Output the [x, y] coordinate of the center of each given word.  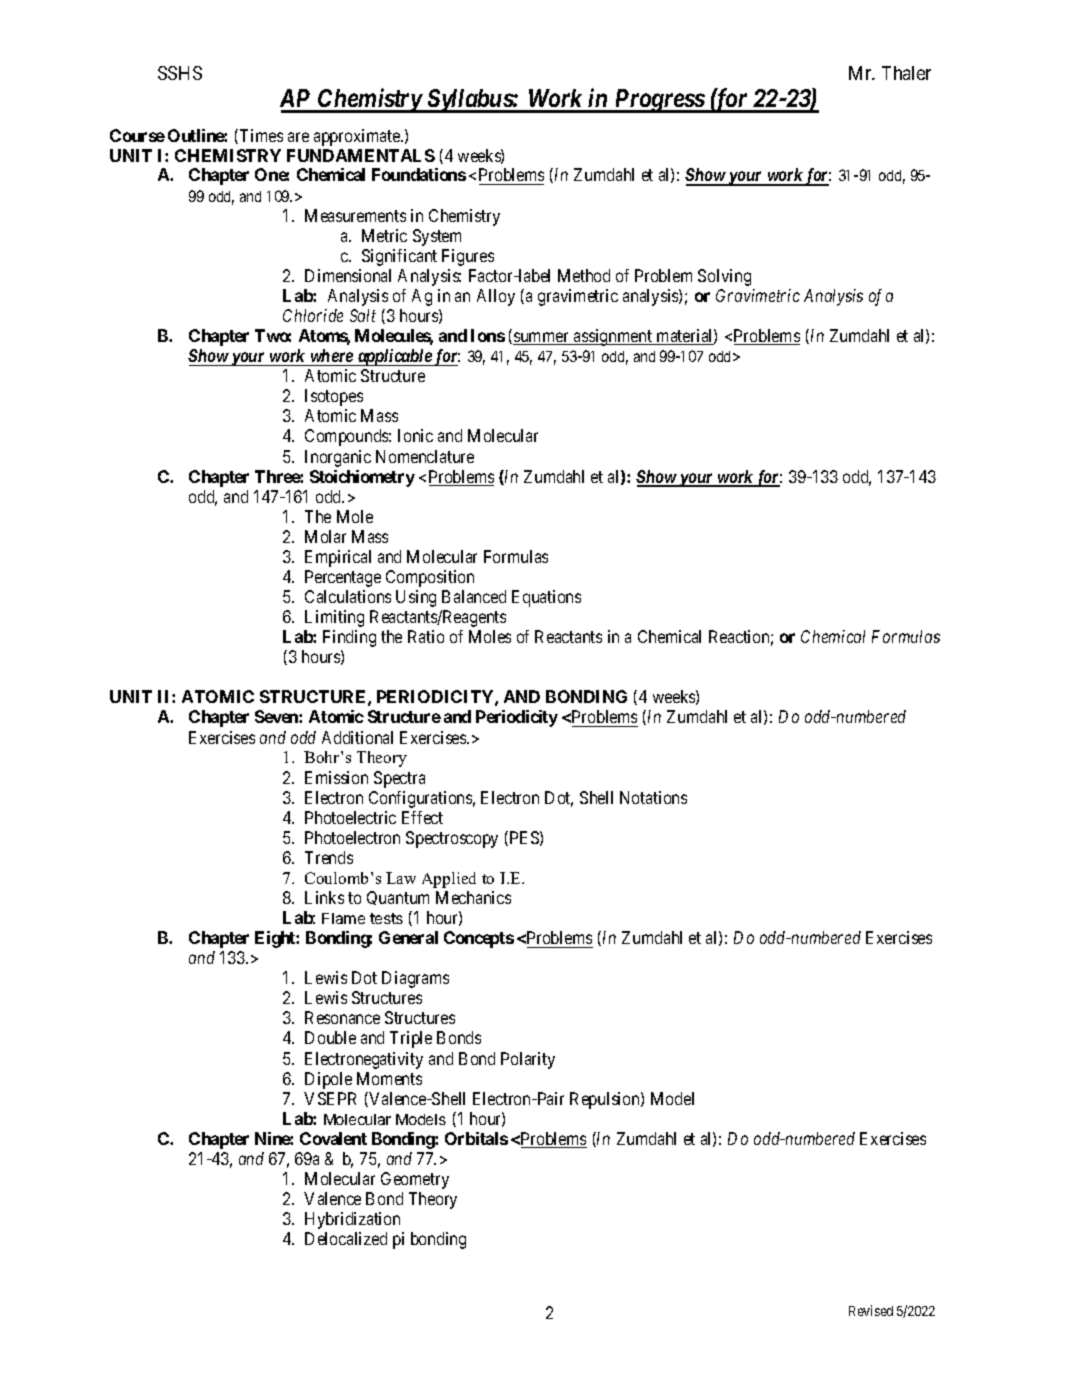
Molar [325, 536]
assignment [613, 337]
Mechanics [473, 897]
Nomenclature [425, 456]
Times [261, 135]
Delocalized [346, 1238]
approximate [358, 137]
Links [324, 897]
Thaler [906, 73]
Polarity [528, 1060]
